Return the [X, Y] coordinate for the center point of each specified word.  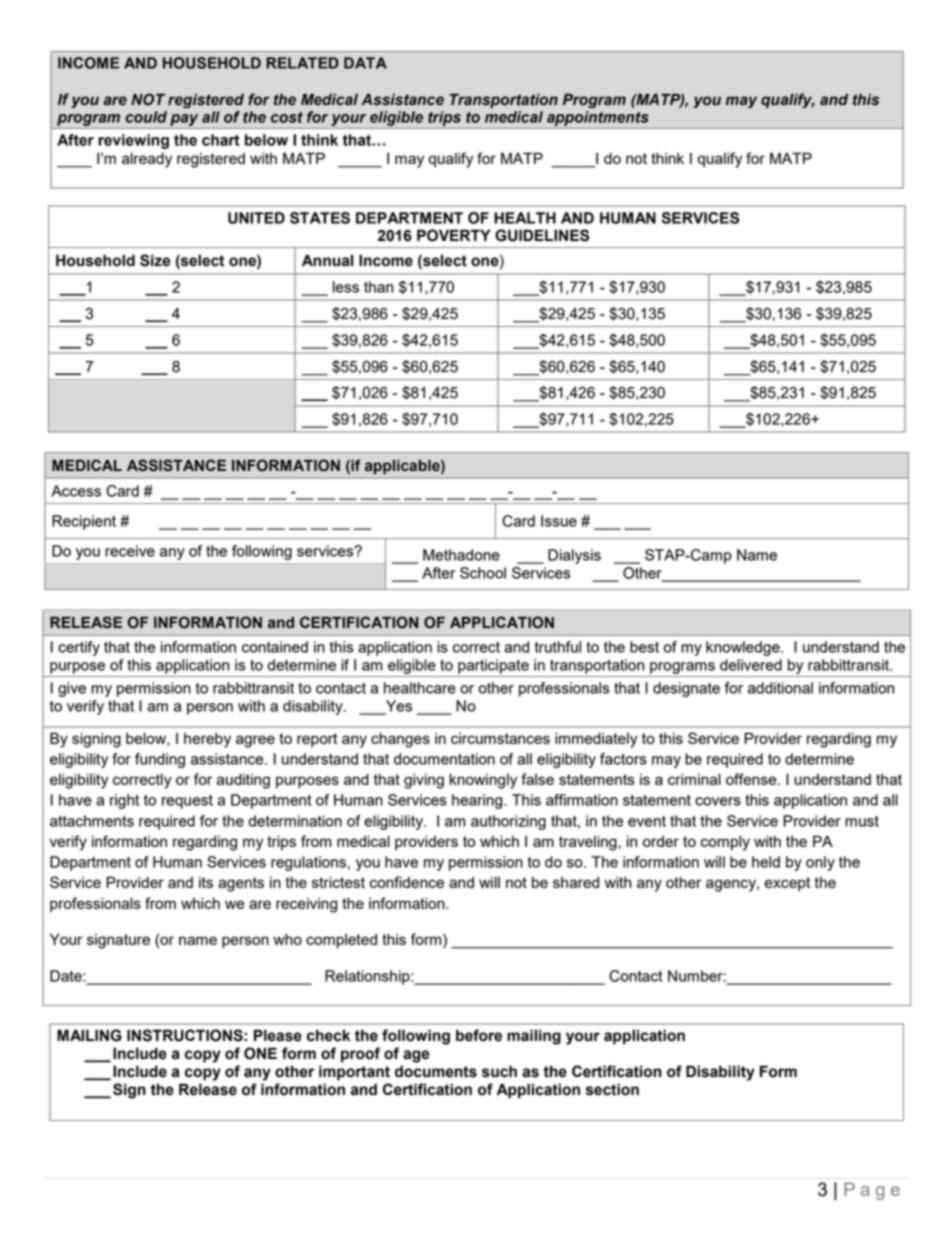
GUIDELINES [542, 235]
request [187, 802]
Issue [559, 521]
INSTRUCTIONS [186, 1035]
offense [752, 779]
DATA [365, 63]
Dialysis [574, 556]
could [146, 117]
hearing [478, 801]
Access [76, 491]
